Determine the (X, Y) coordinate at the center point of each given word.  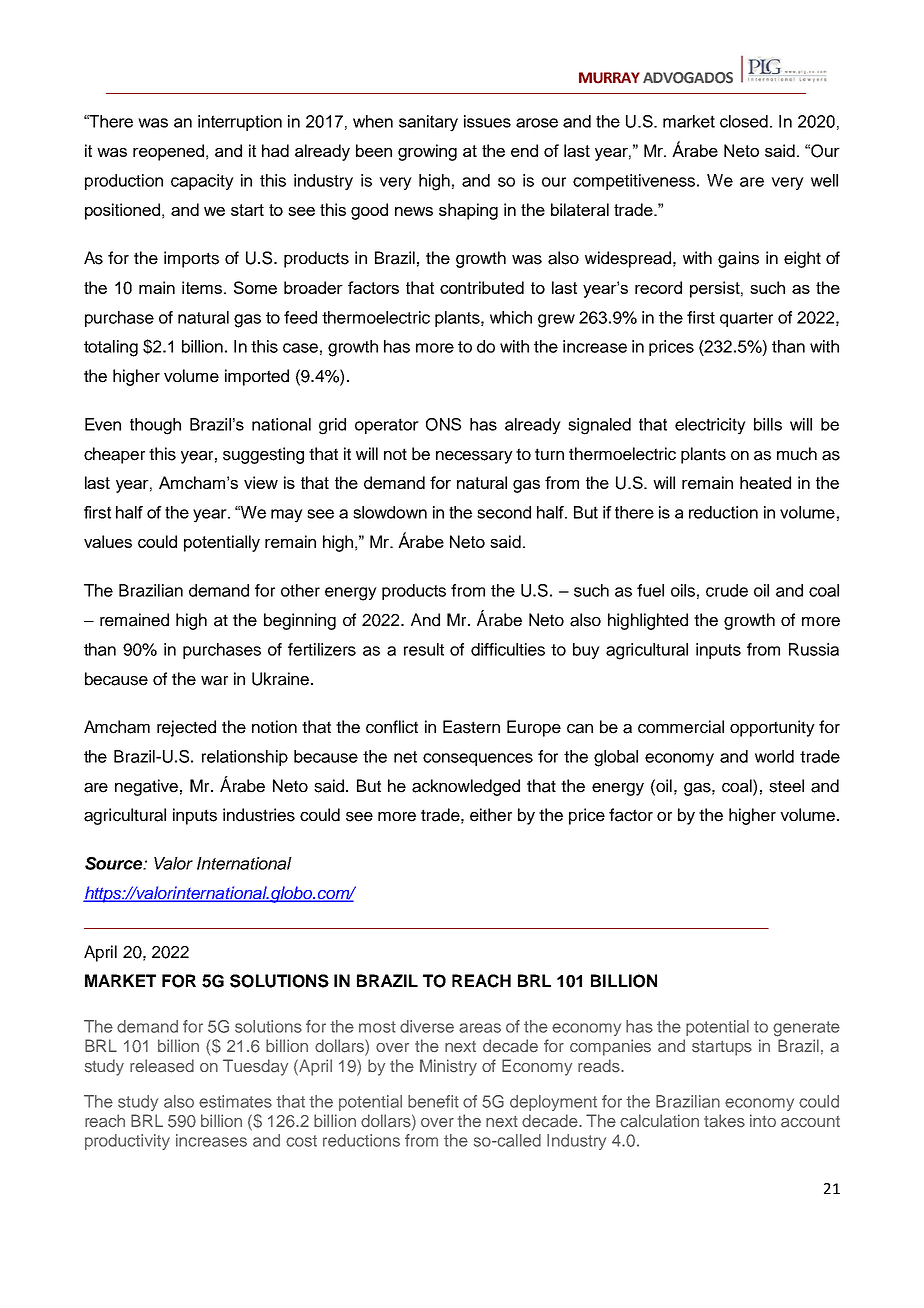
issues (487, 121)
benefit (433, 1101)
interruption (240, 123)
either (491, 815)
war (214, 681)
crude (727, 590)
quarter (746, 319)
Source (115, 863)
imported (257, 377)
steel (786, 786)
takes (724, 1121)
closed (744, 121)
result (424, 649)
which (511, 317)
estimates (235, 1101)
